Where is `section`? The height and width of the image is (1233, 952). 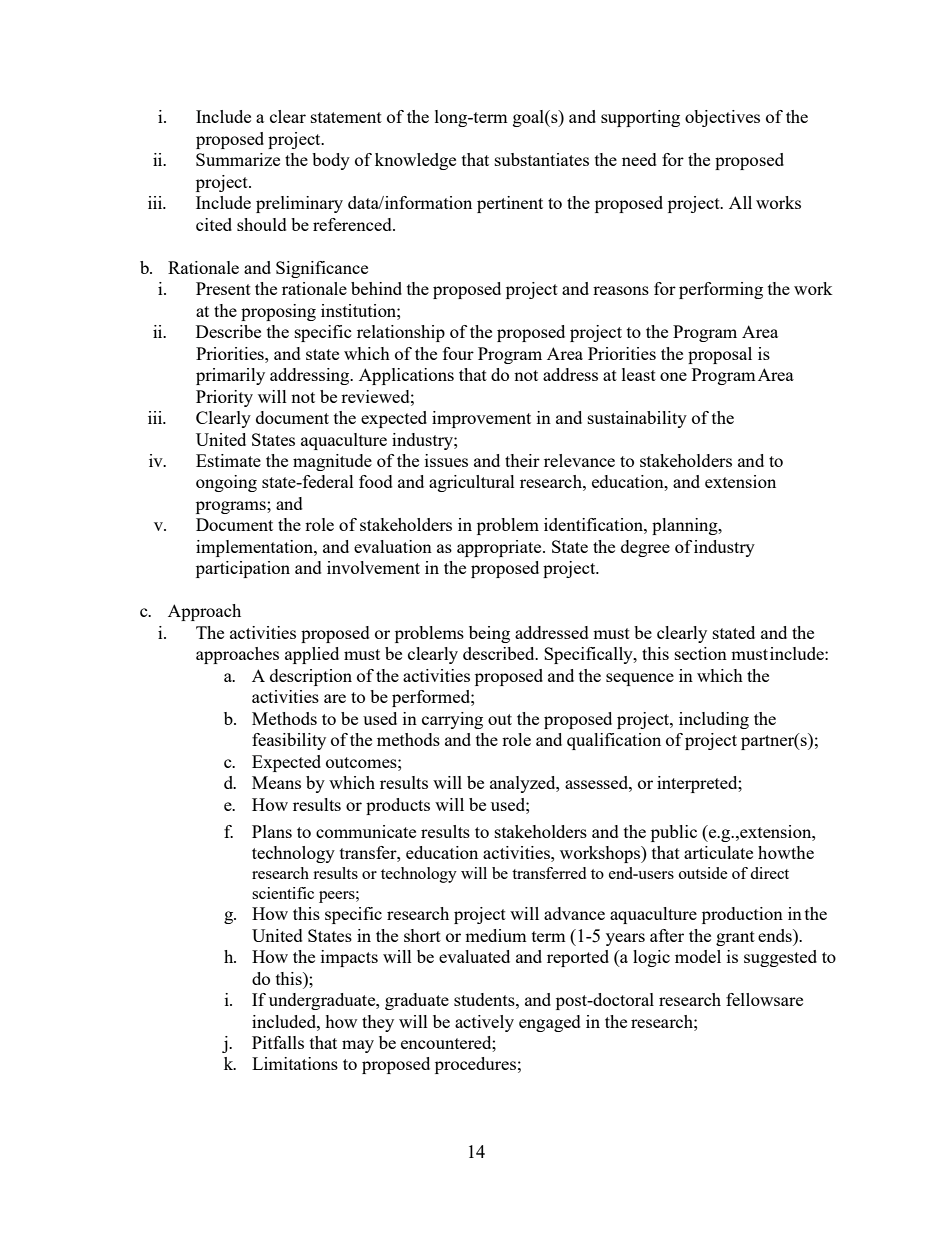
section is located at coordinates (701, 653).
